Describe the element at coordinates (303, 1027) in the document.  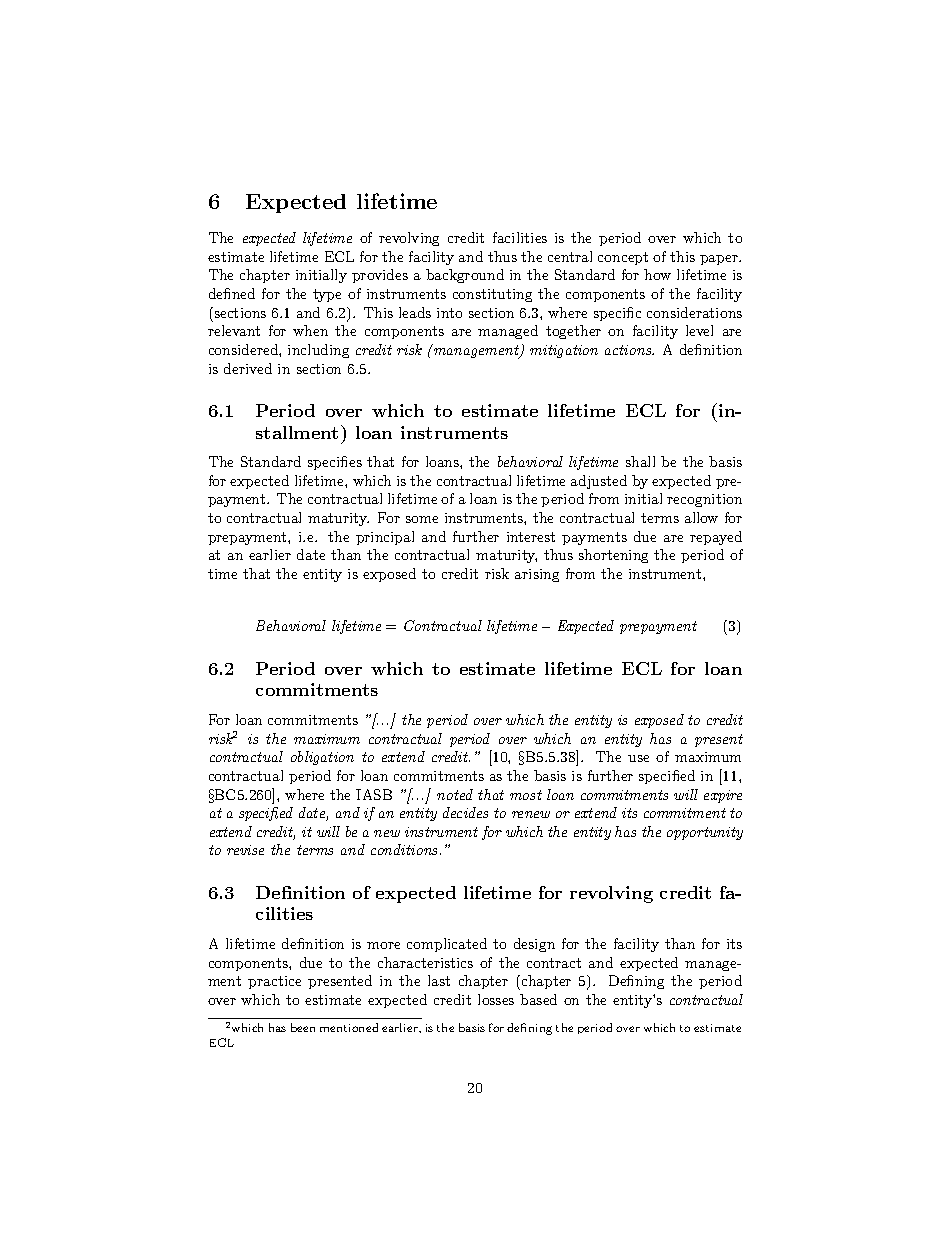
I see `been` at that location.
